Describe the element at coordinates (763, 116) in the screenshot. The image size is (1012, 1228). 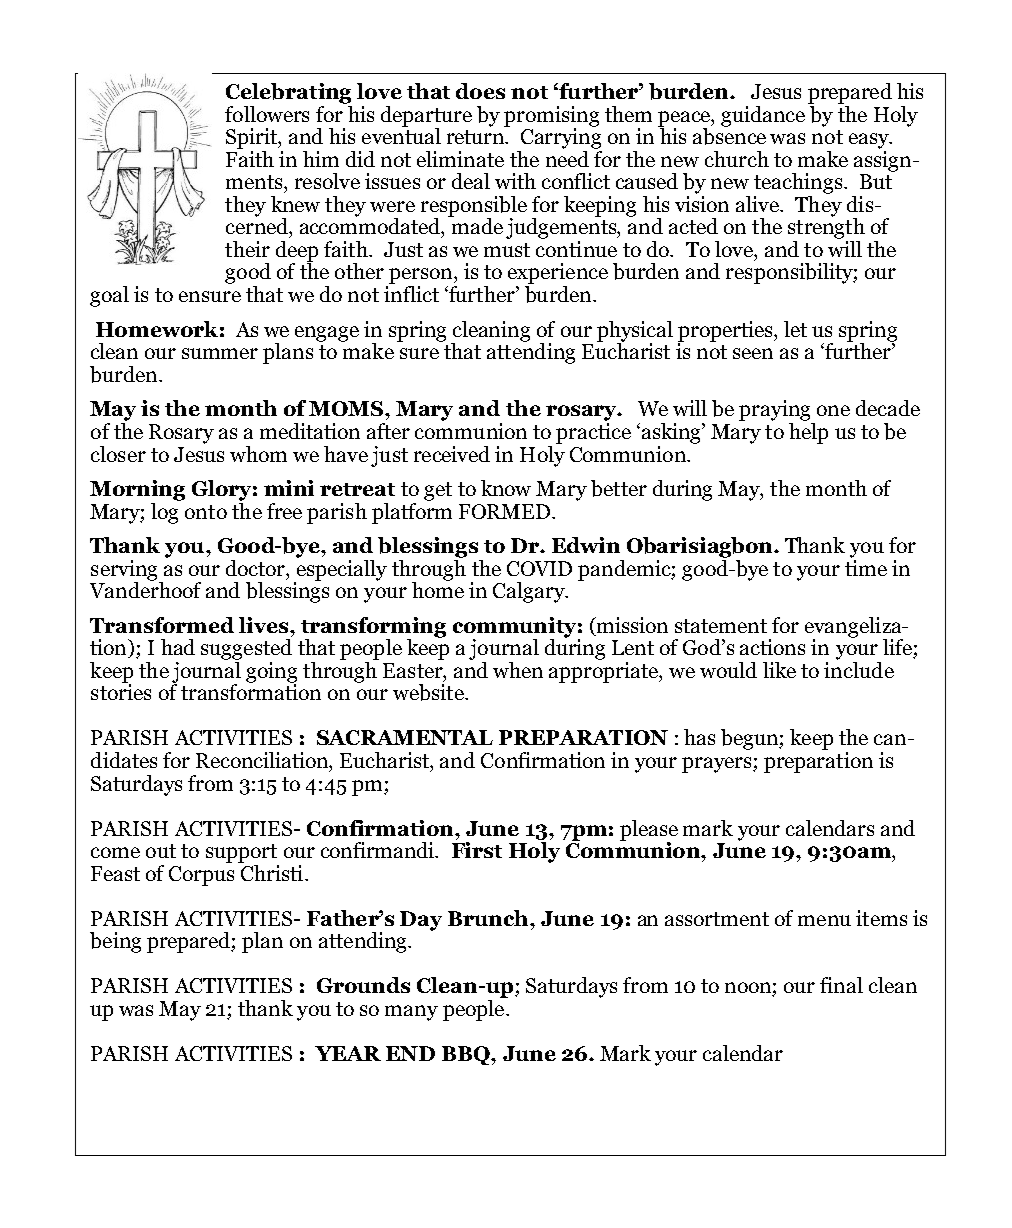
I see `guidance` at that location.
